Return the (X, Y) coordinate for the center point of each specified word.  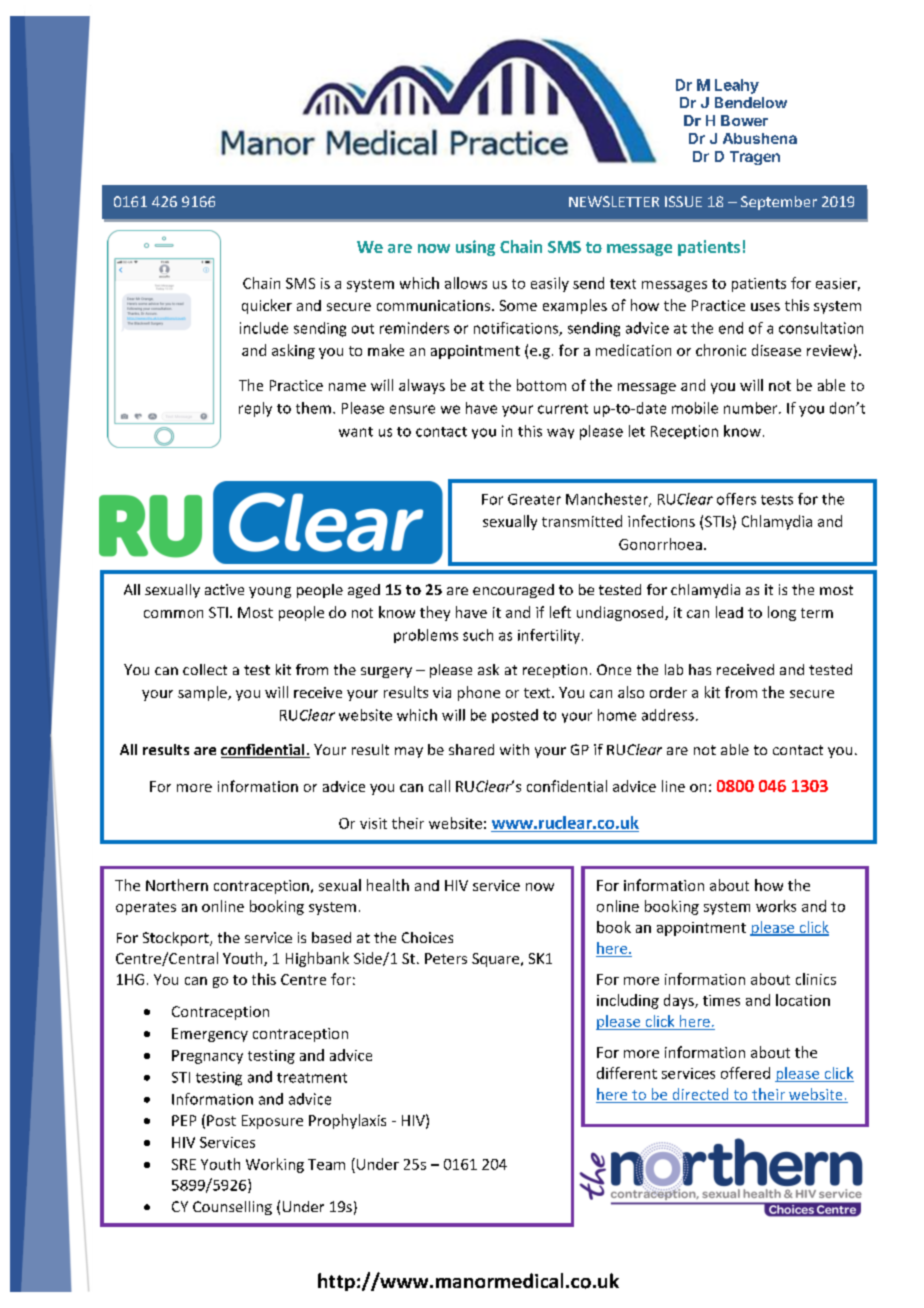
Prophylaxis (347, 1121)
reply (255, 409)
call (439, 786)
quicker (267, 306)
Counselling (232, 1208)
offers (736, 499)
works (776, 906)
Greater (534, 499)
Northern (177, 885)
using (475, 248)
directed (700, 1095)
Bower (744, 120)
